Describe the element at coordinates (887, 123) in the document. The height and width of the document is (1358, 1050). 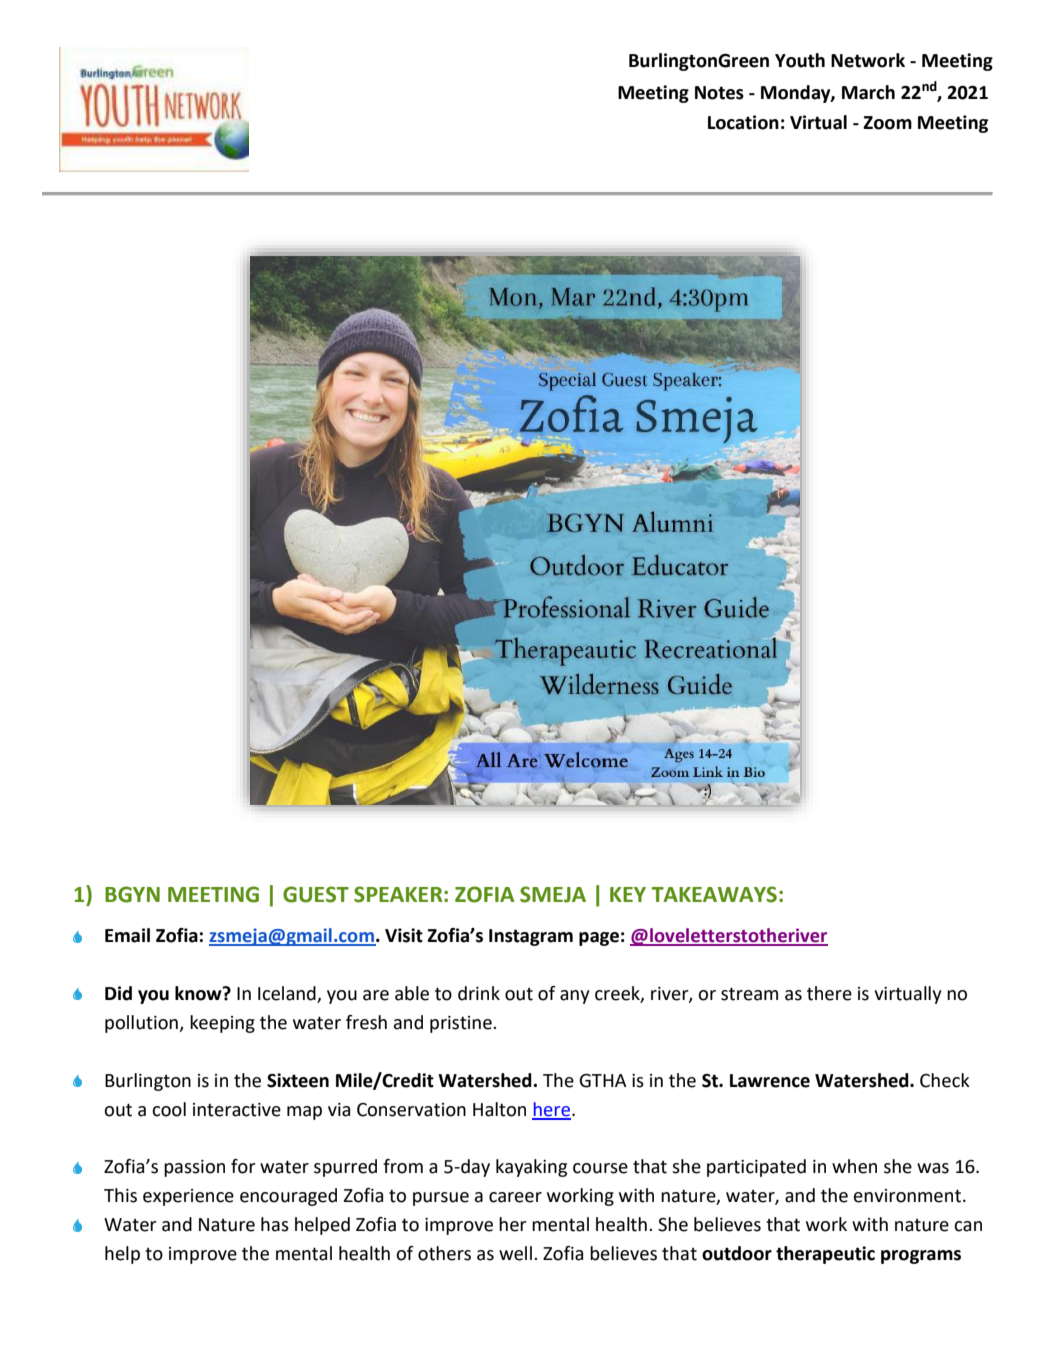
I see `Zoom` at that location.
